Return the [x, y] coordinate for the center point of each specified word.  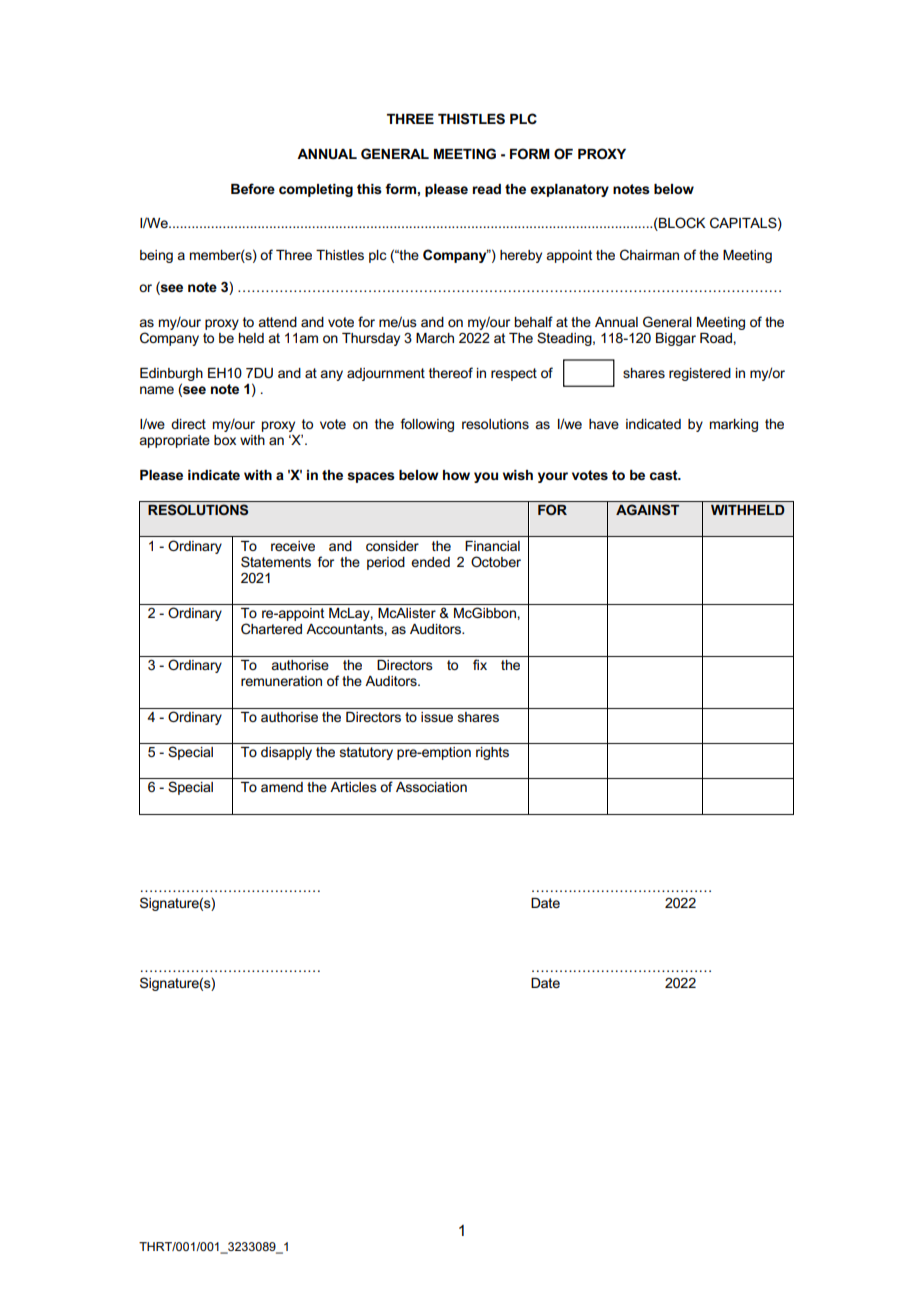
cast [665, 475]
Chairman [649, 254]
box [225, 440]
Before [253, 188]
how [456, 475]
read [487, 189]
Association [431, 787]
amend [282, 787]
